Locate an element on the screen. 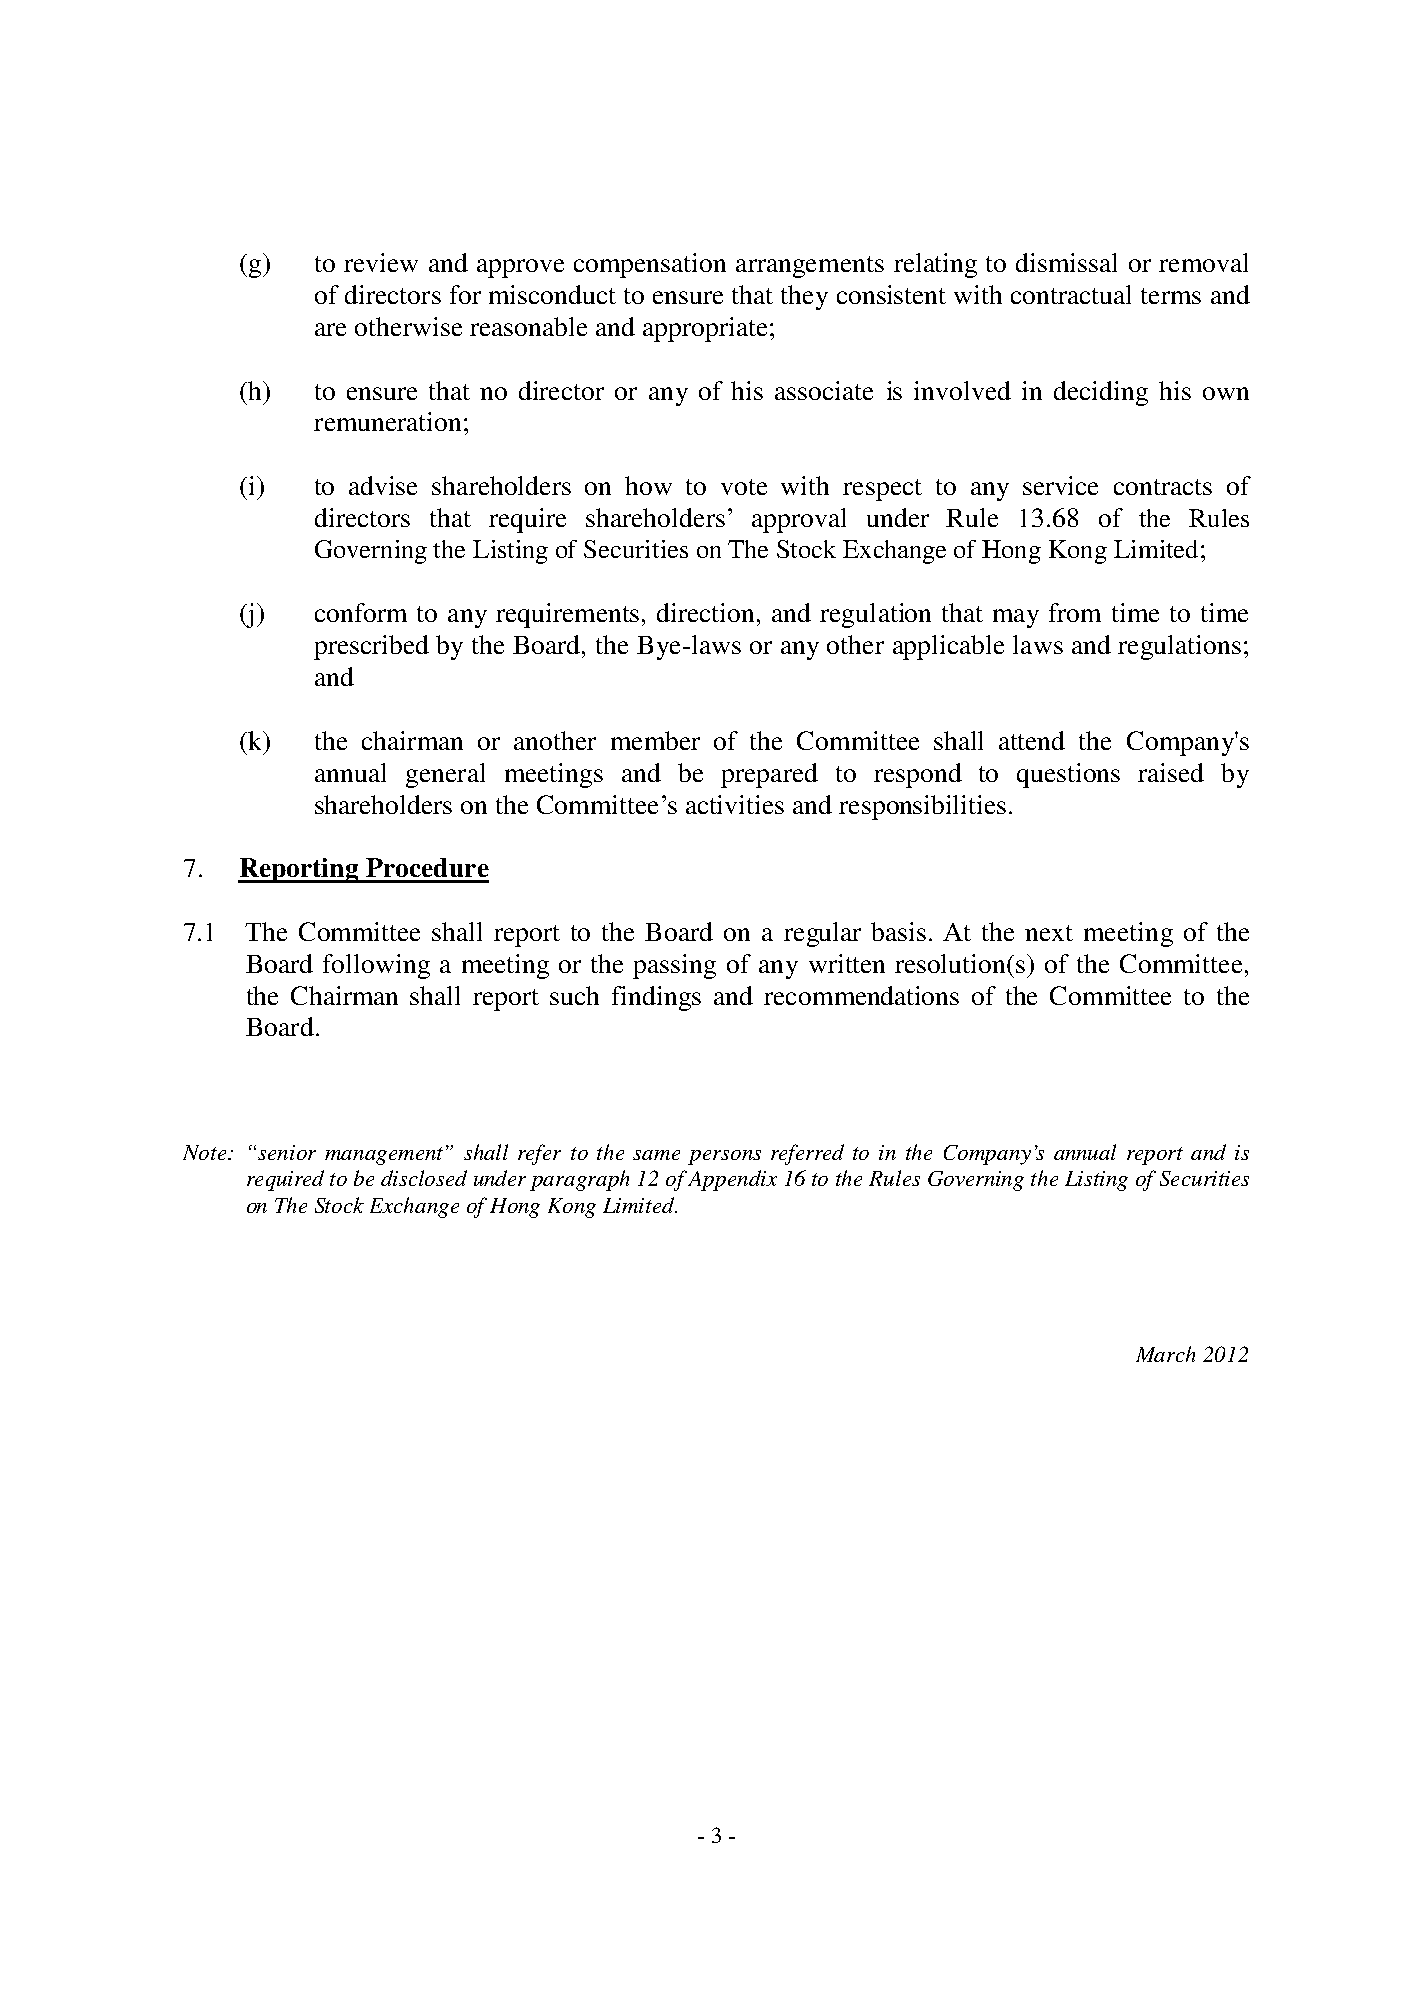 This screenshot has width=1412, height=1998. Appendix is located at coordinates (732, 1180).
